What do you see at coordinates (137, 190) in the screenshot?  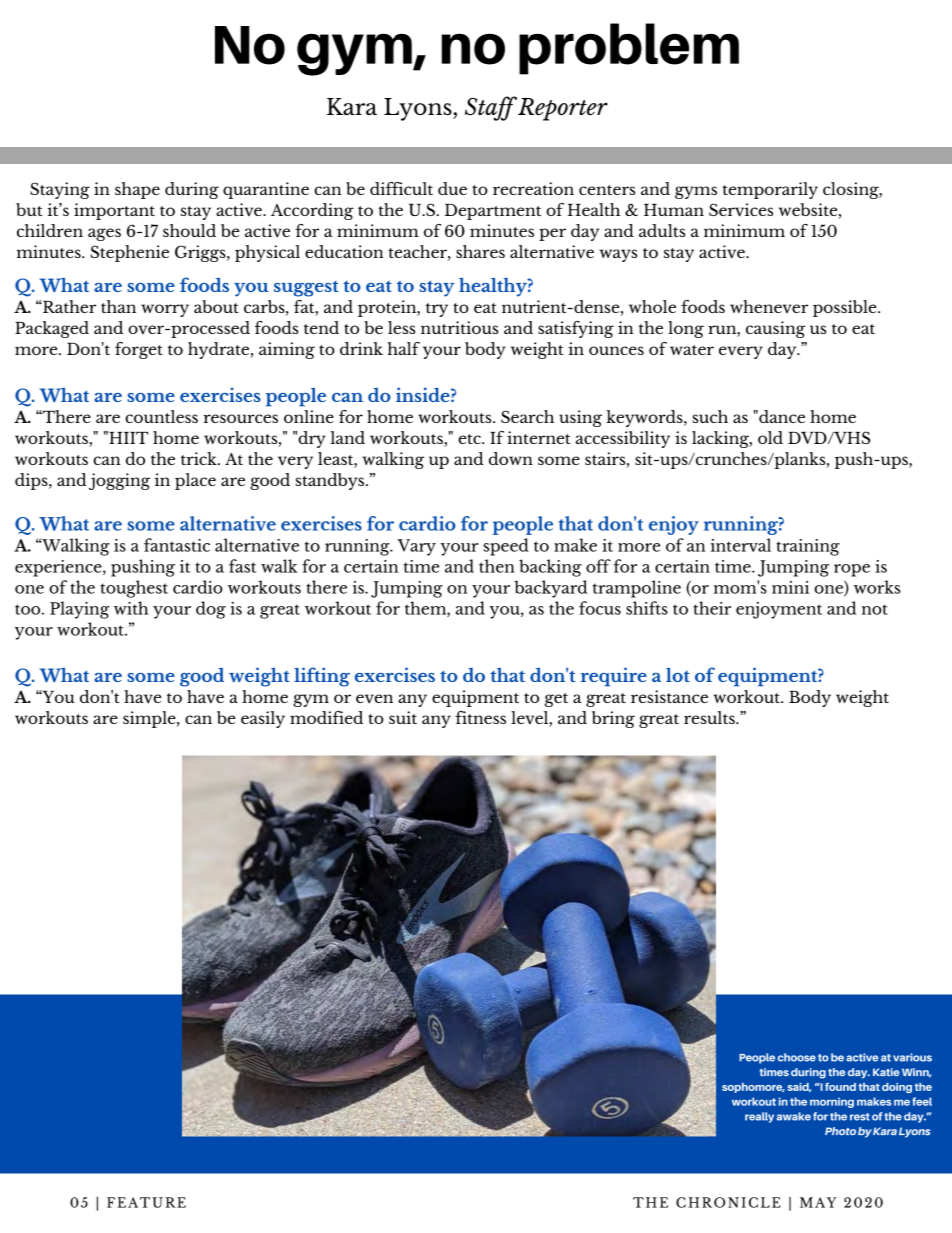 I see `shape` at bounding box center [137, 190].
